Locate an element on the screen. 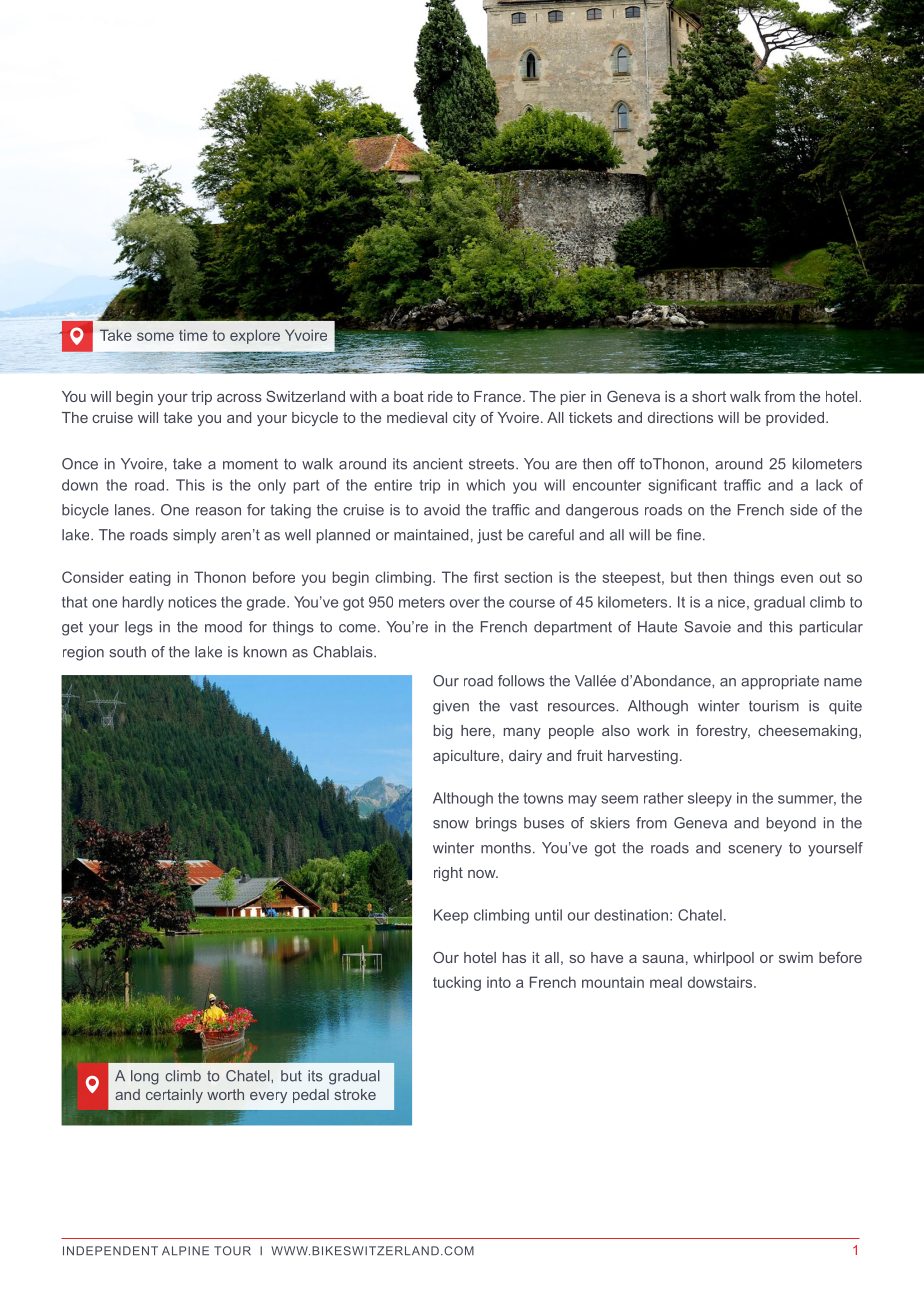 This screenshot has width=924, height=1308. Keep is located at coordinates (451, 916).
